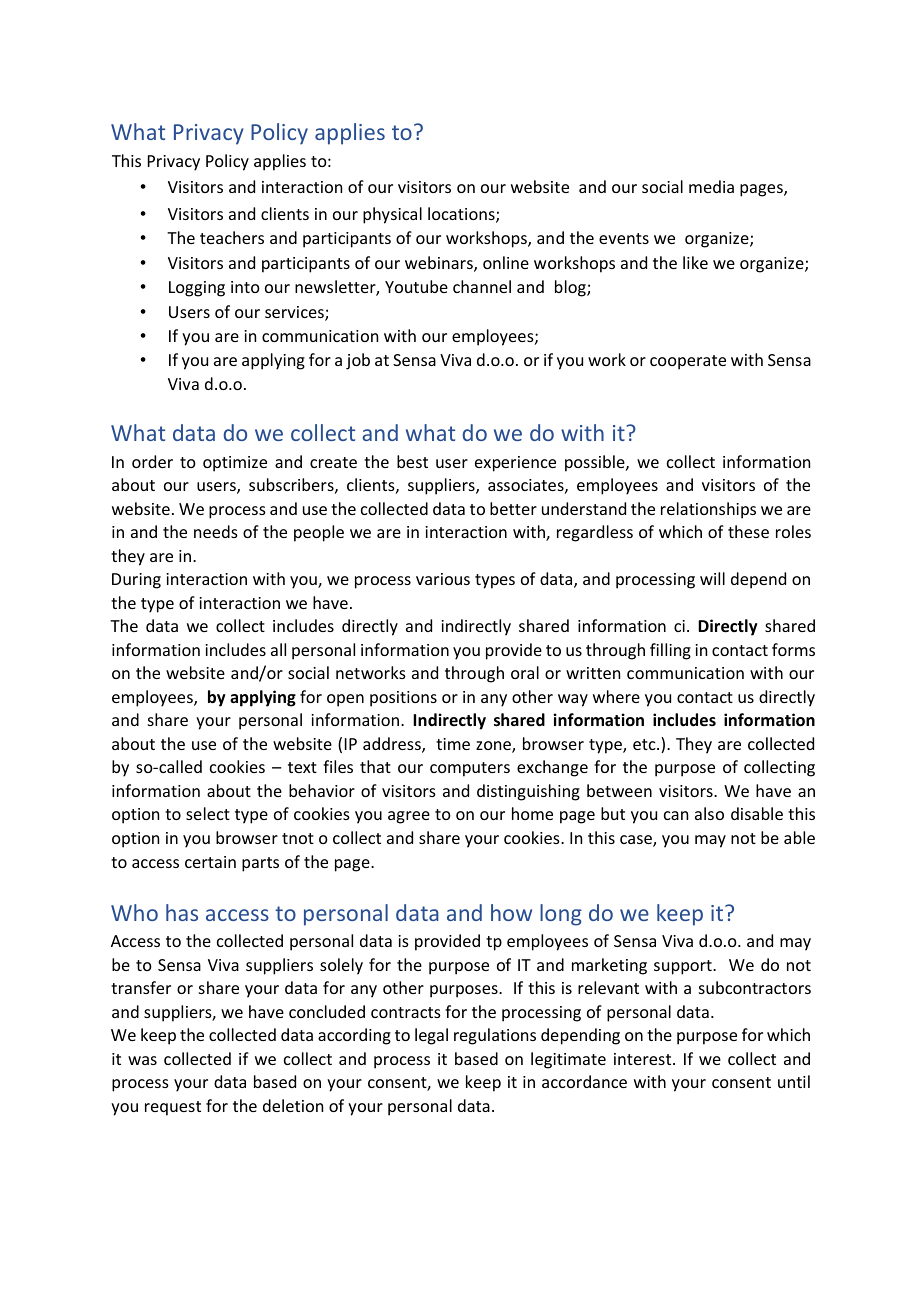 This image has width=924, height=1308. What do you see at coordinates (136, 581) in the image?
I see `During` at bounding box center [136, 581].
